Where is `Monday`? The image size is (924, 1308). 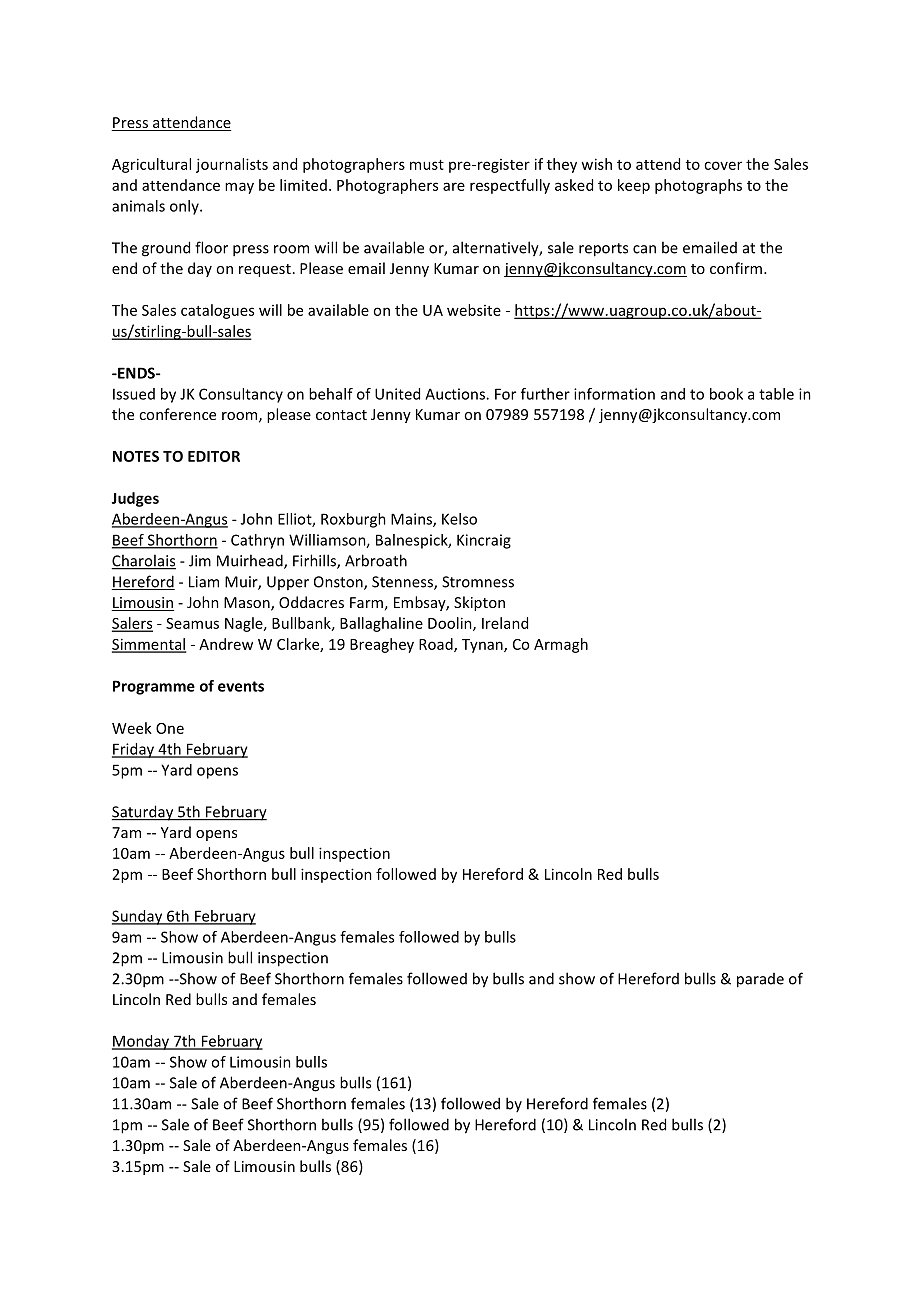
Monday is located at coordinates (141, 1042).
